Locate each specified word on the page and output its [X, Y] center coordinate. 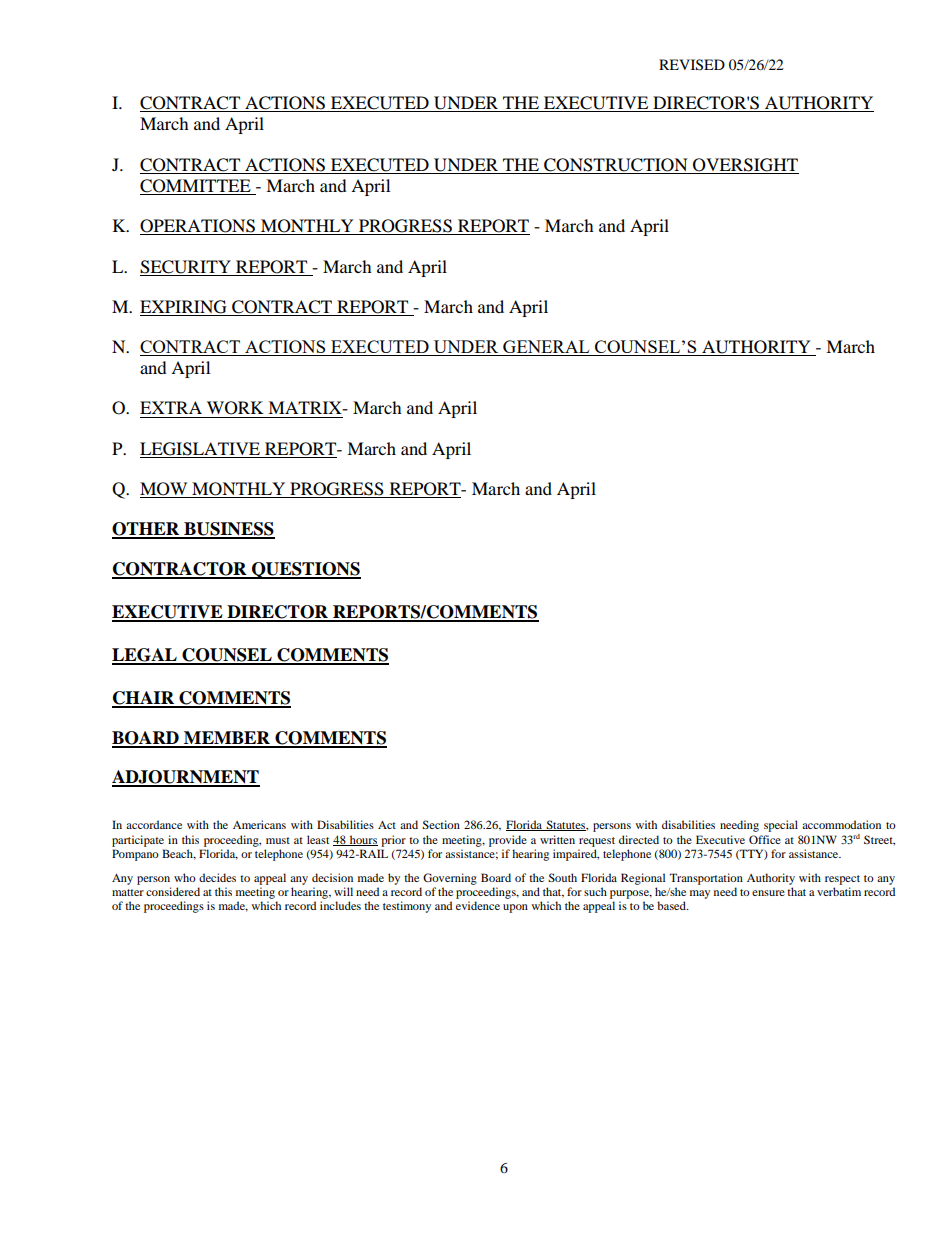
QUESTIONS [305, 570]
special [781, 826]
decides [217, 877]
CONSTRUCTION [616, 165]
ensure [768, 893]
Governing [450, 879]
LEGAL [145, 656]
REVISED [692, 65]
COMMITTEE [196, 187]
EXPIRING [183, 307]
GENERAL [546, 348]
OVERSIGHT [745, 165]
